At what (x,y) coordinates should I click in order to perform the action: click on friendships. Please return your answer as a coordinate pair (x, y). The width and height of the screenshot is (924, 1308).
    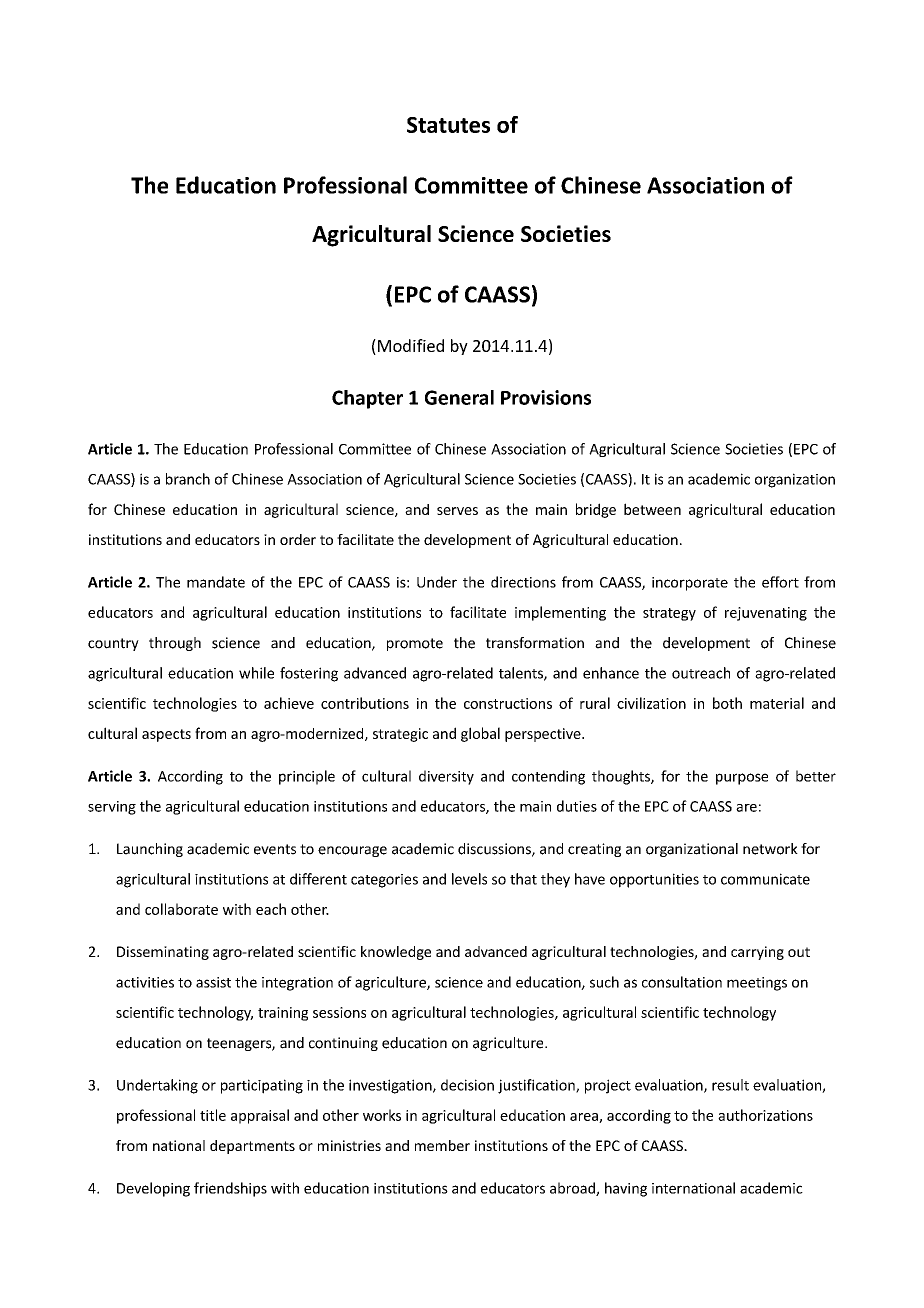
    Looking at the image, I should click on (230, 1189).
